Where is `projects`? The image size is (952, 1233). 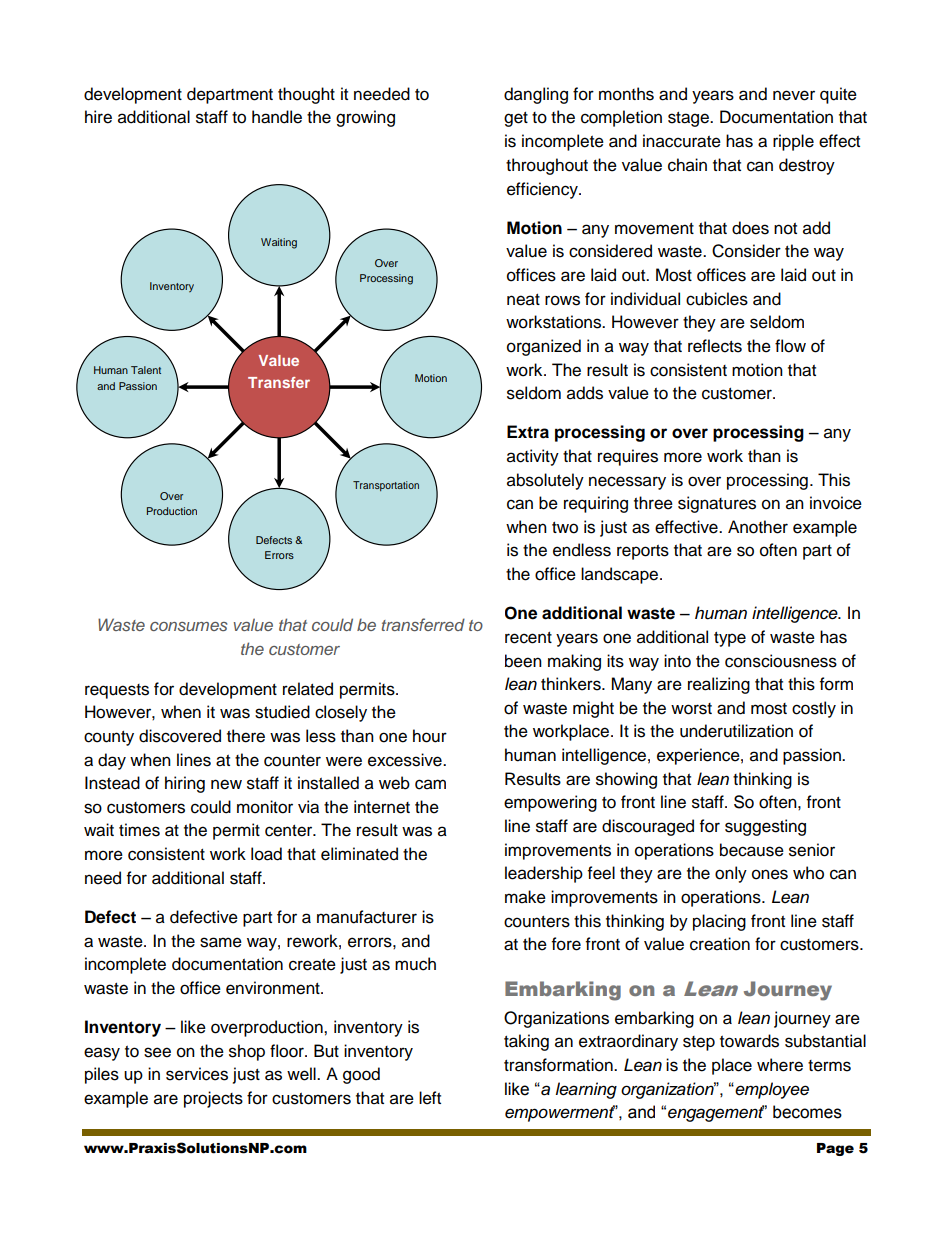 projects is located at coordinates (213, 1099).
